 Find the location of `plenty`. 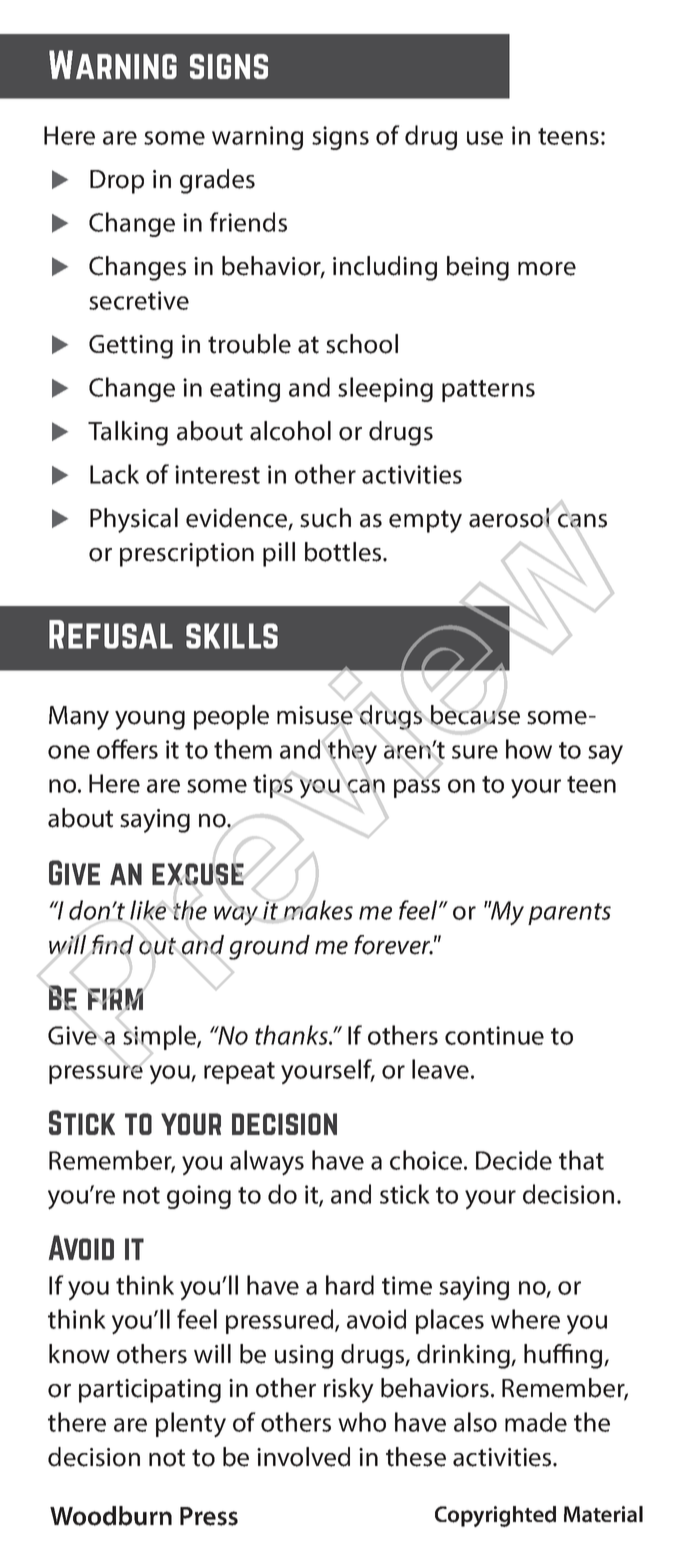

plenty is located at coordinates (191, 1425).
